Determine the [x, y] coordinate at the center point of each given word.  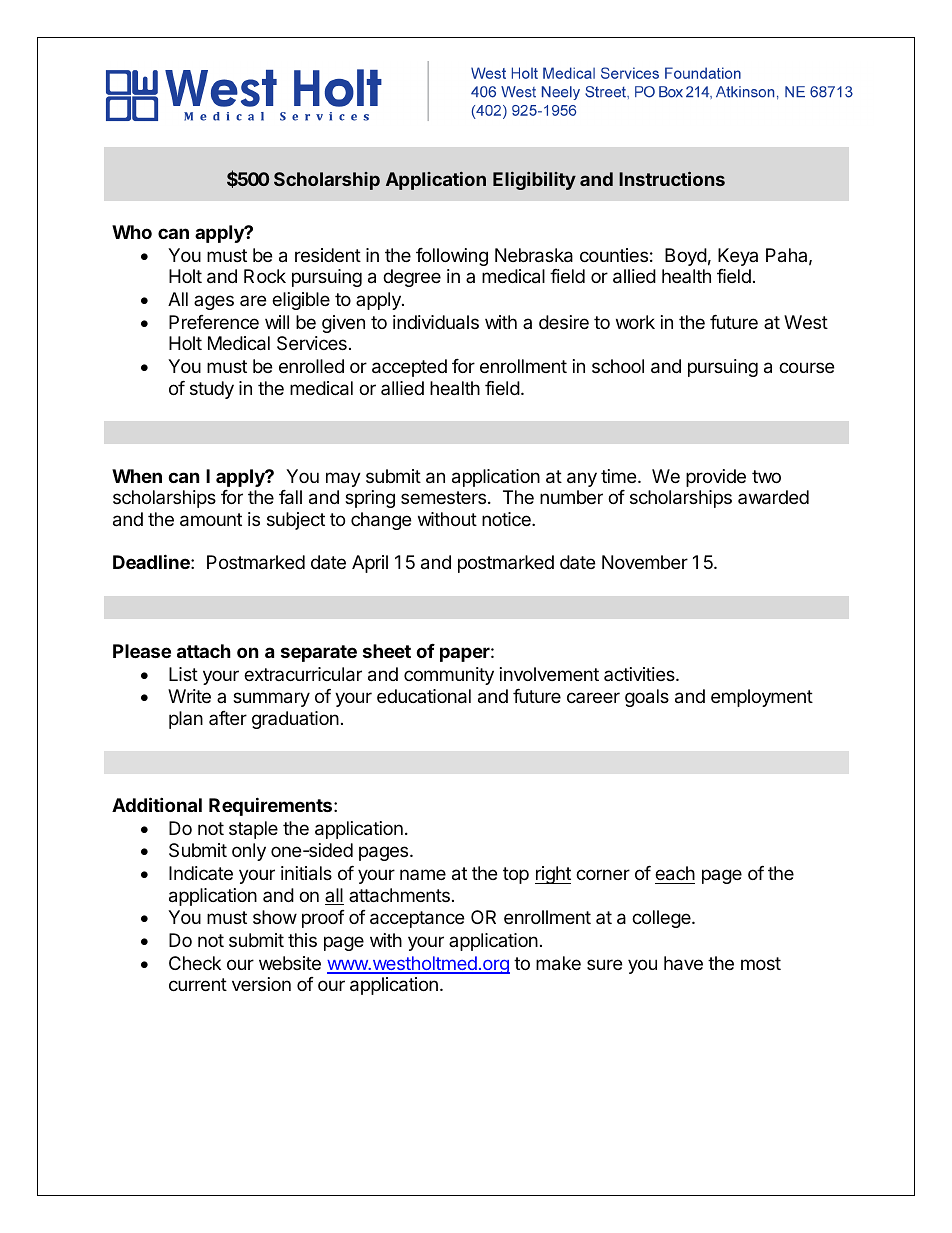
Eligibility [534, 180]
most [761, 963]
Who [132, 232]
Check [195, 963]
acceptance [417, 919]
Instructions [672, 178]
